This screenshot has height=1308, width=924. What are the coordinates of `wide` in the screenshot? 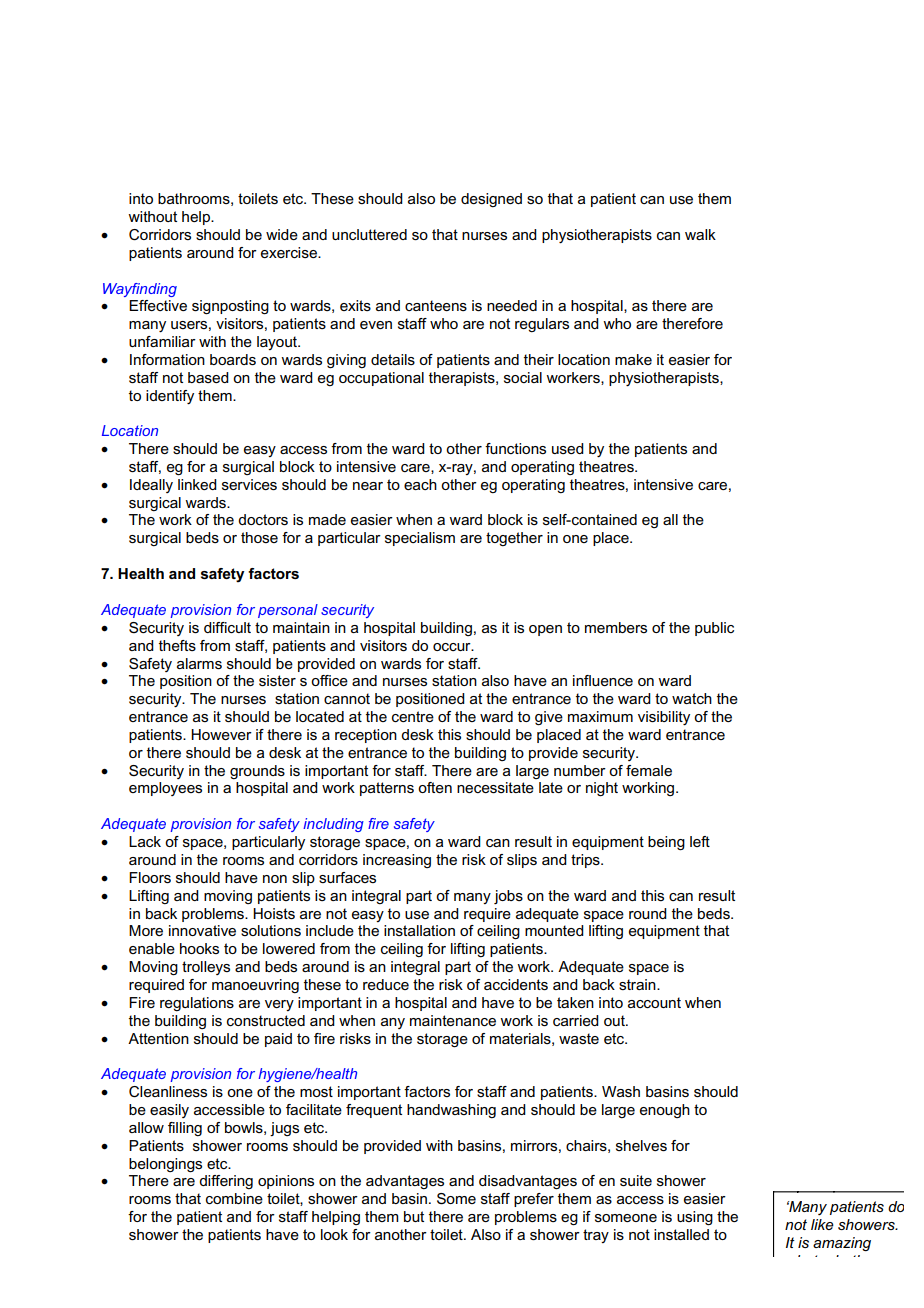 It's located at (282, 234).
